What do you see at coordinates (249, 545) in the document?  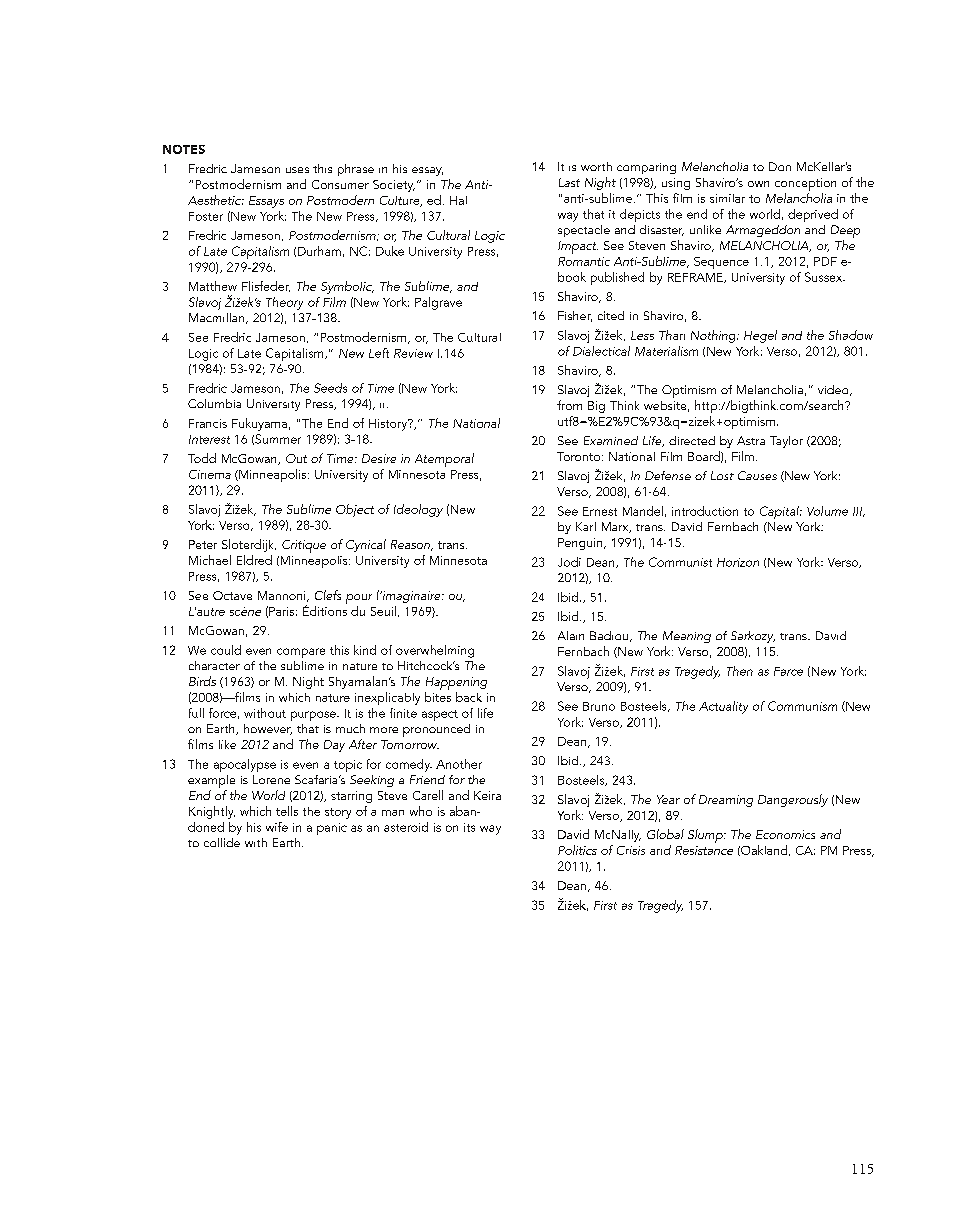 I see `Sloterdijk` at bounding box center [249, 545].
